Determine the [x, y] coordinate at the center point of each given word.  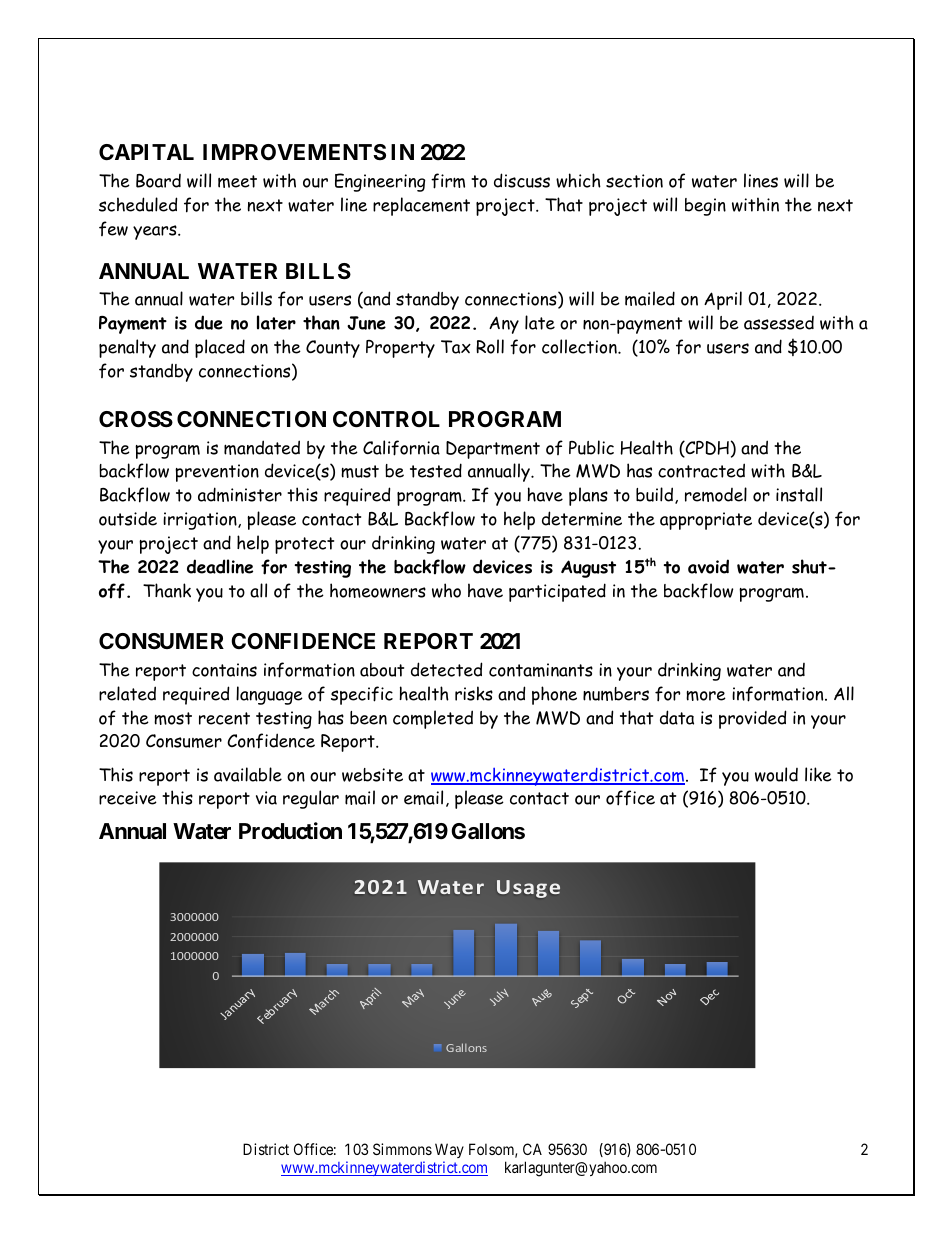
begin [705, 207]
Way [449, 1152]
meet [237, 181]
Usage [528, 889]
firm [448, 181]
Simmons [402, 1149]
